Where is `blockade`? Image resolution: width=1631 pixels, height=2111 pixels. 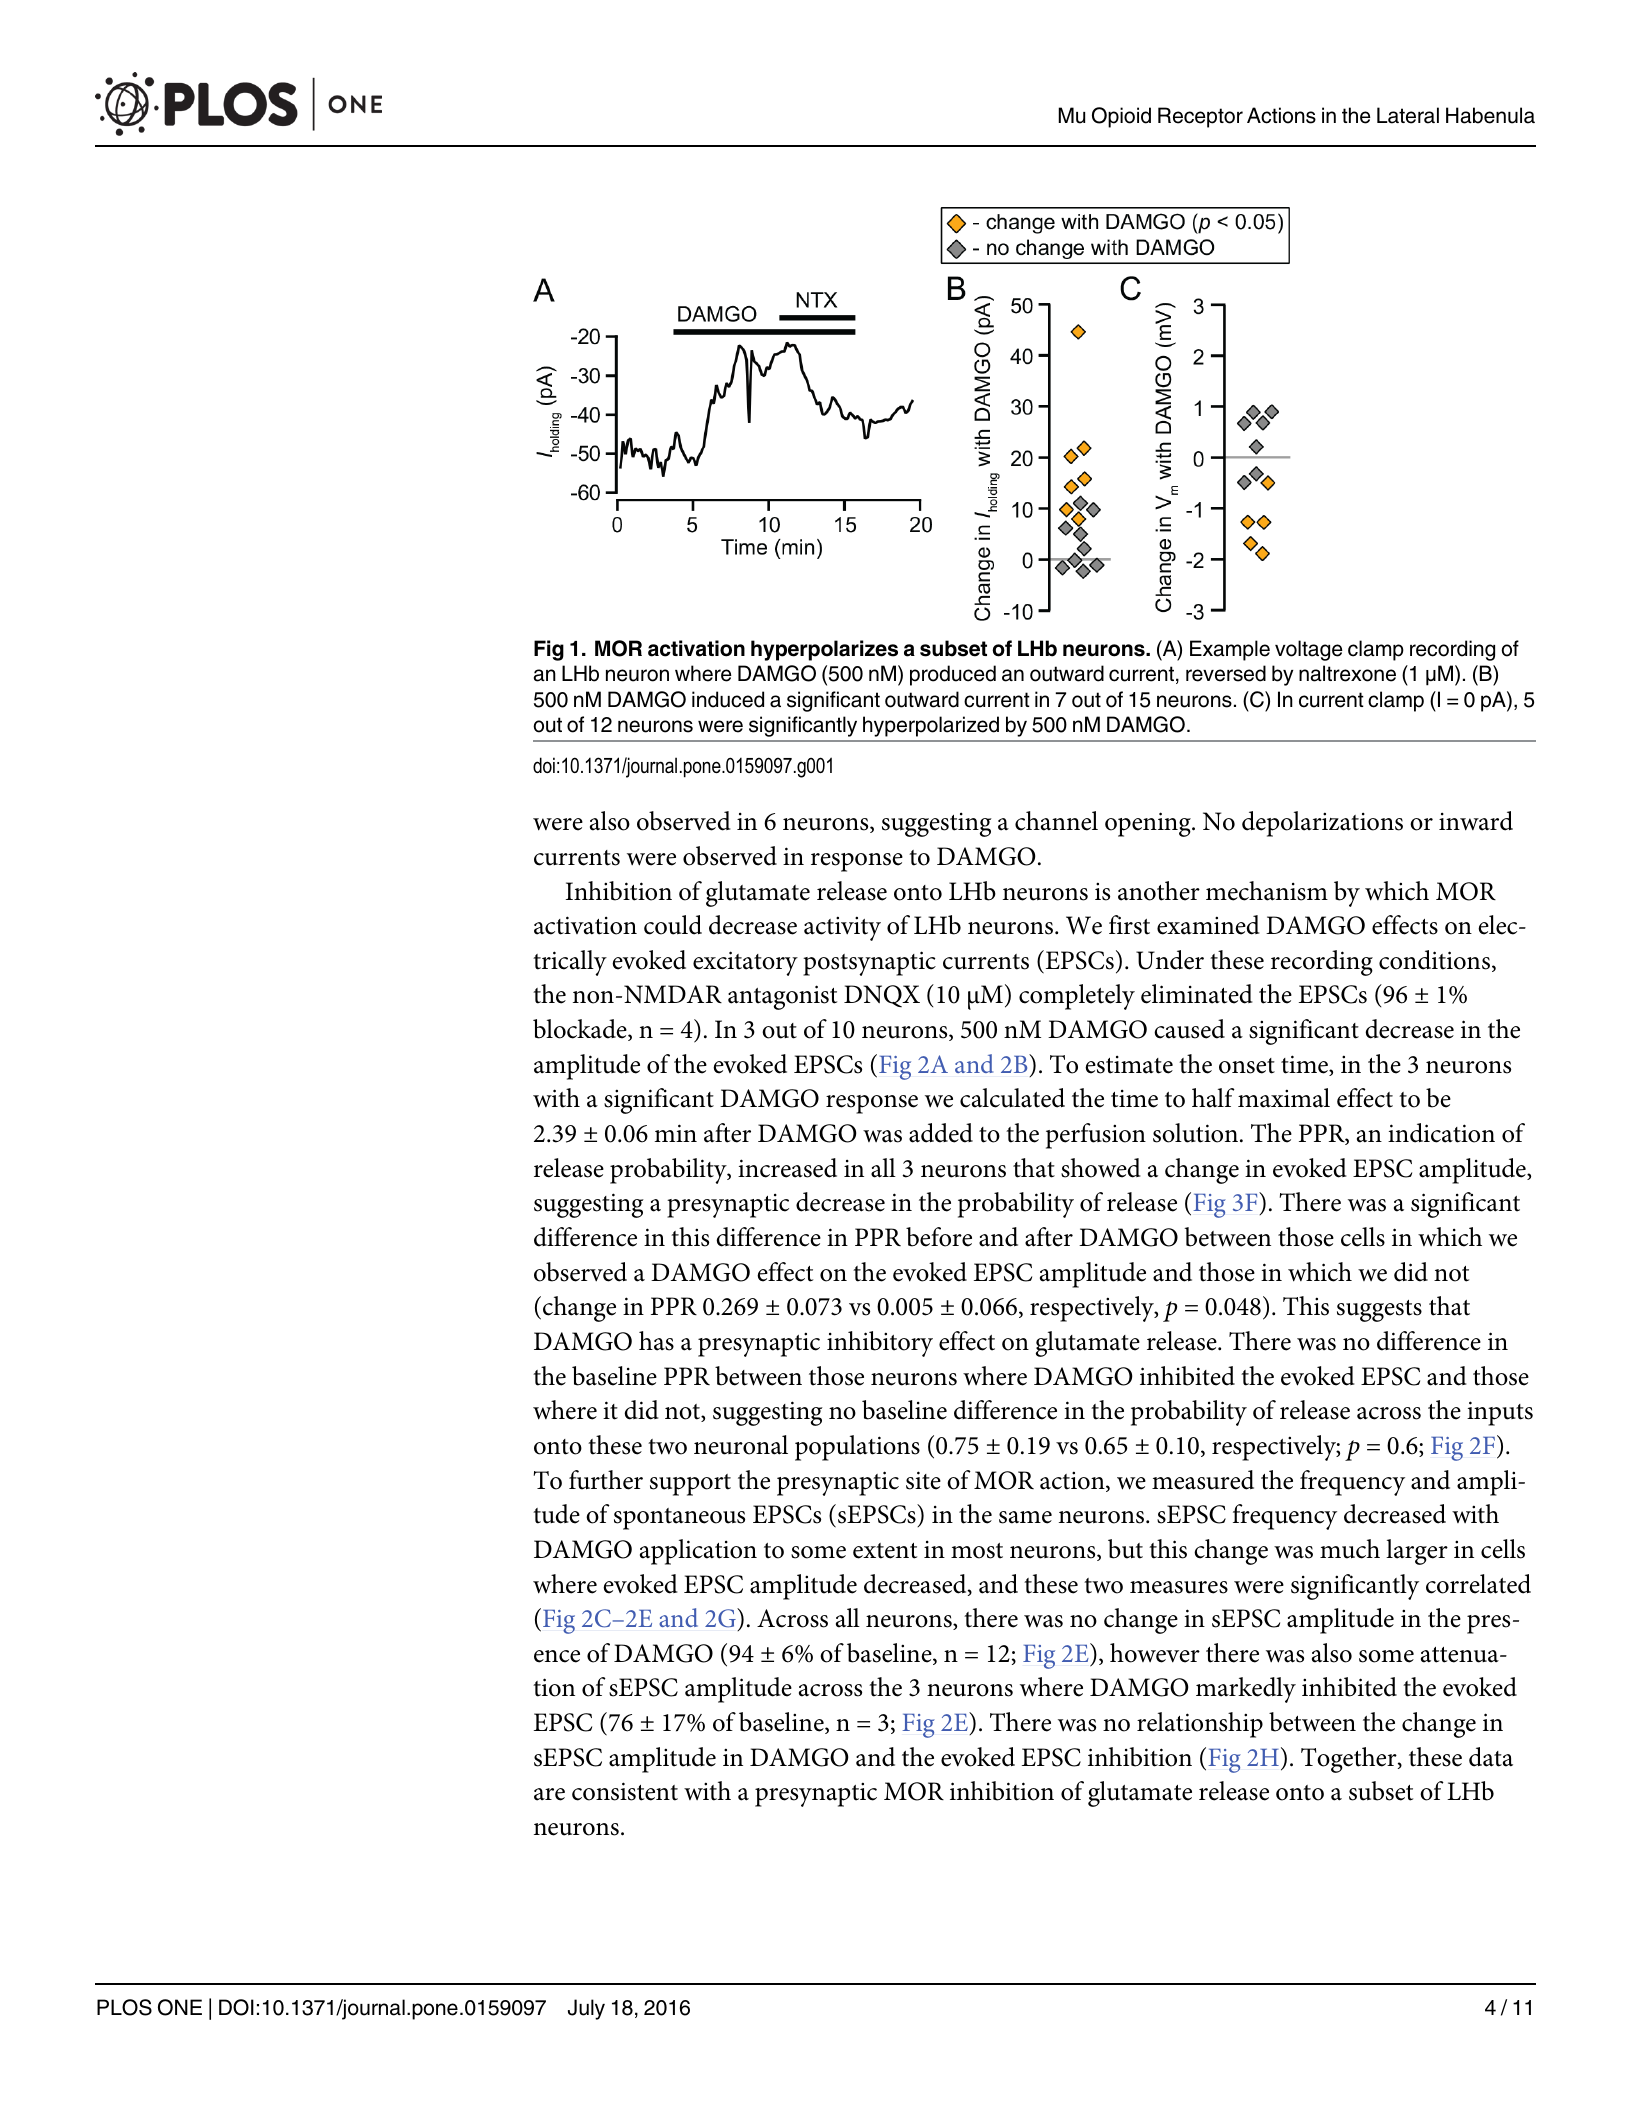 blockade is located at coordinates (581, 1030).
